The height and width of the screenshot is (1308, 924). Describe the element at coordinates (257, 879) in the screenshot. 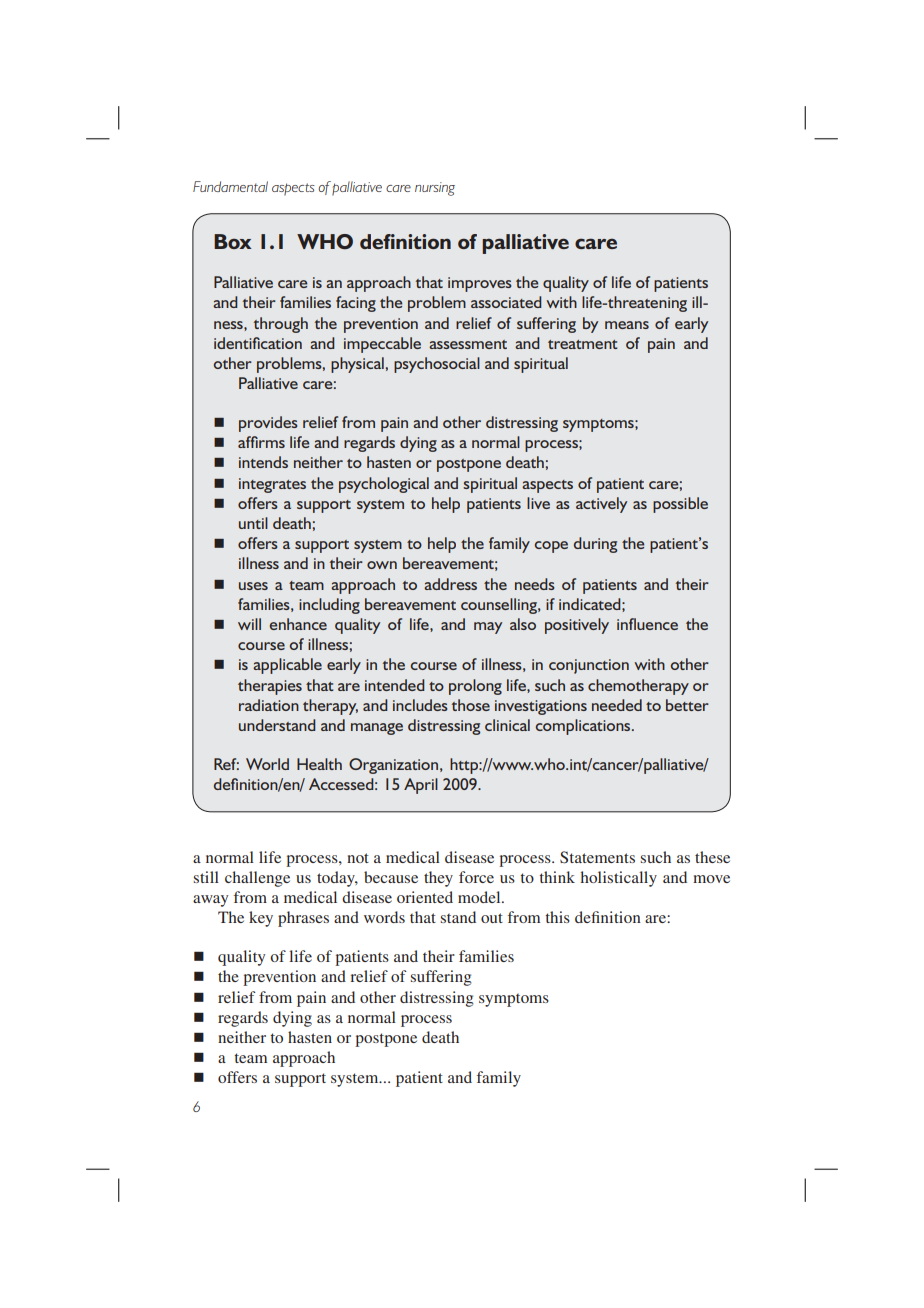

I see `challenge` at that location.
